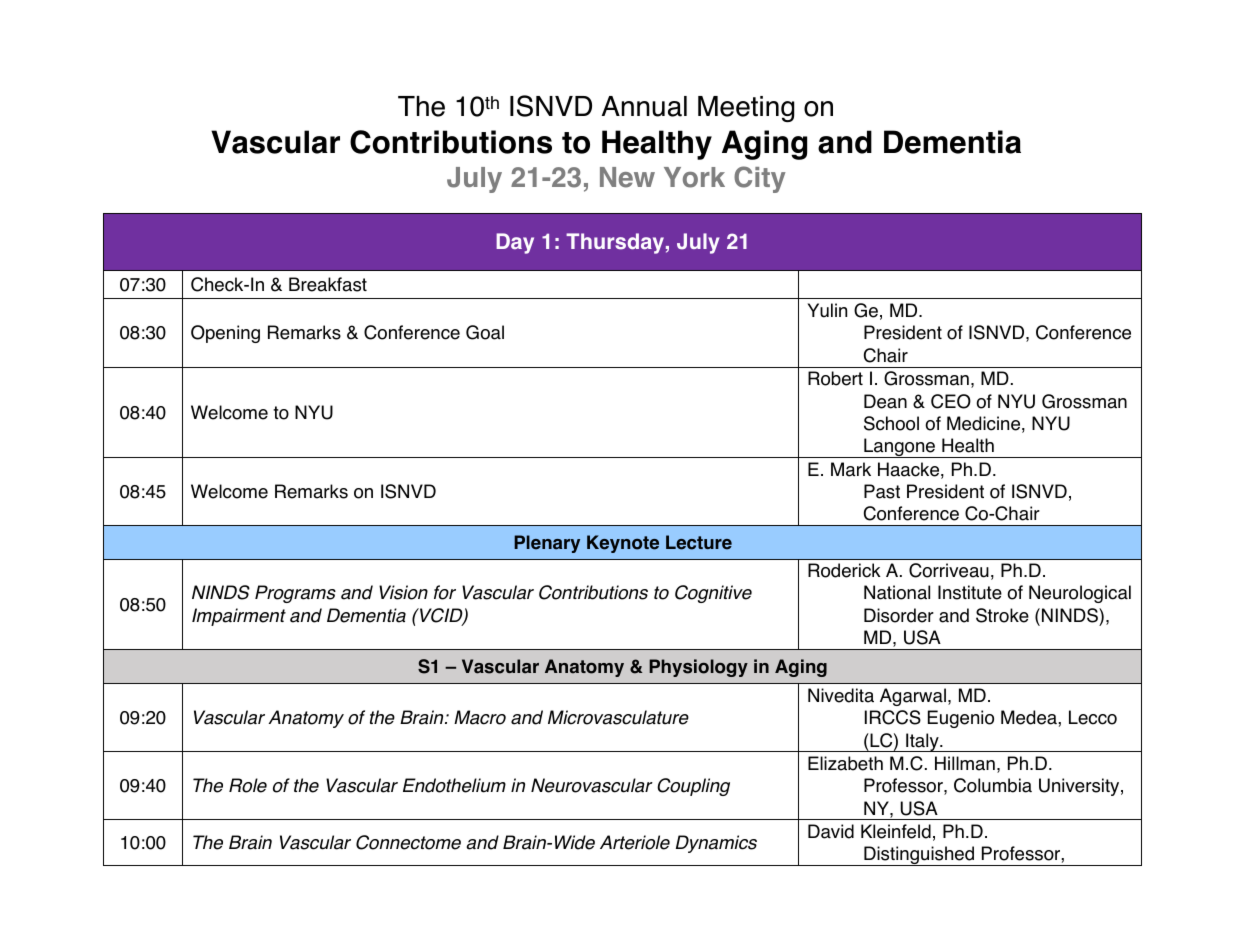 The width and height of the image is (1233, 952). Describe the element at coordinates (644, 106) in the image. I see `Annual` at that location.
